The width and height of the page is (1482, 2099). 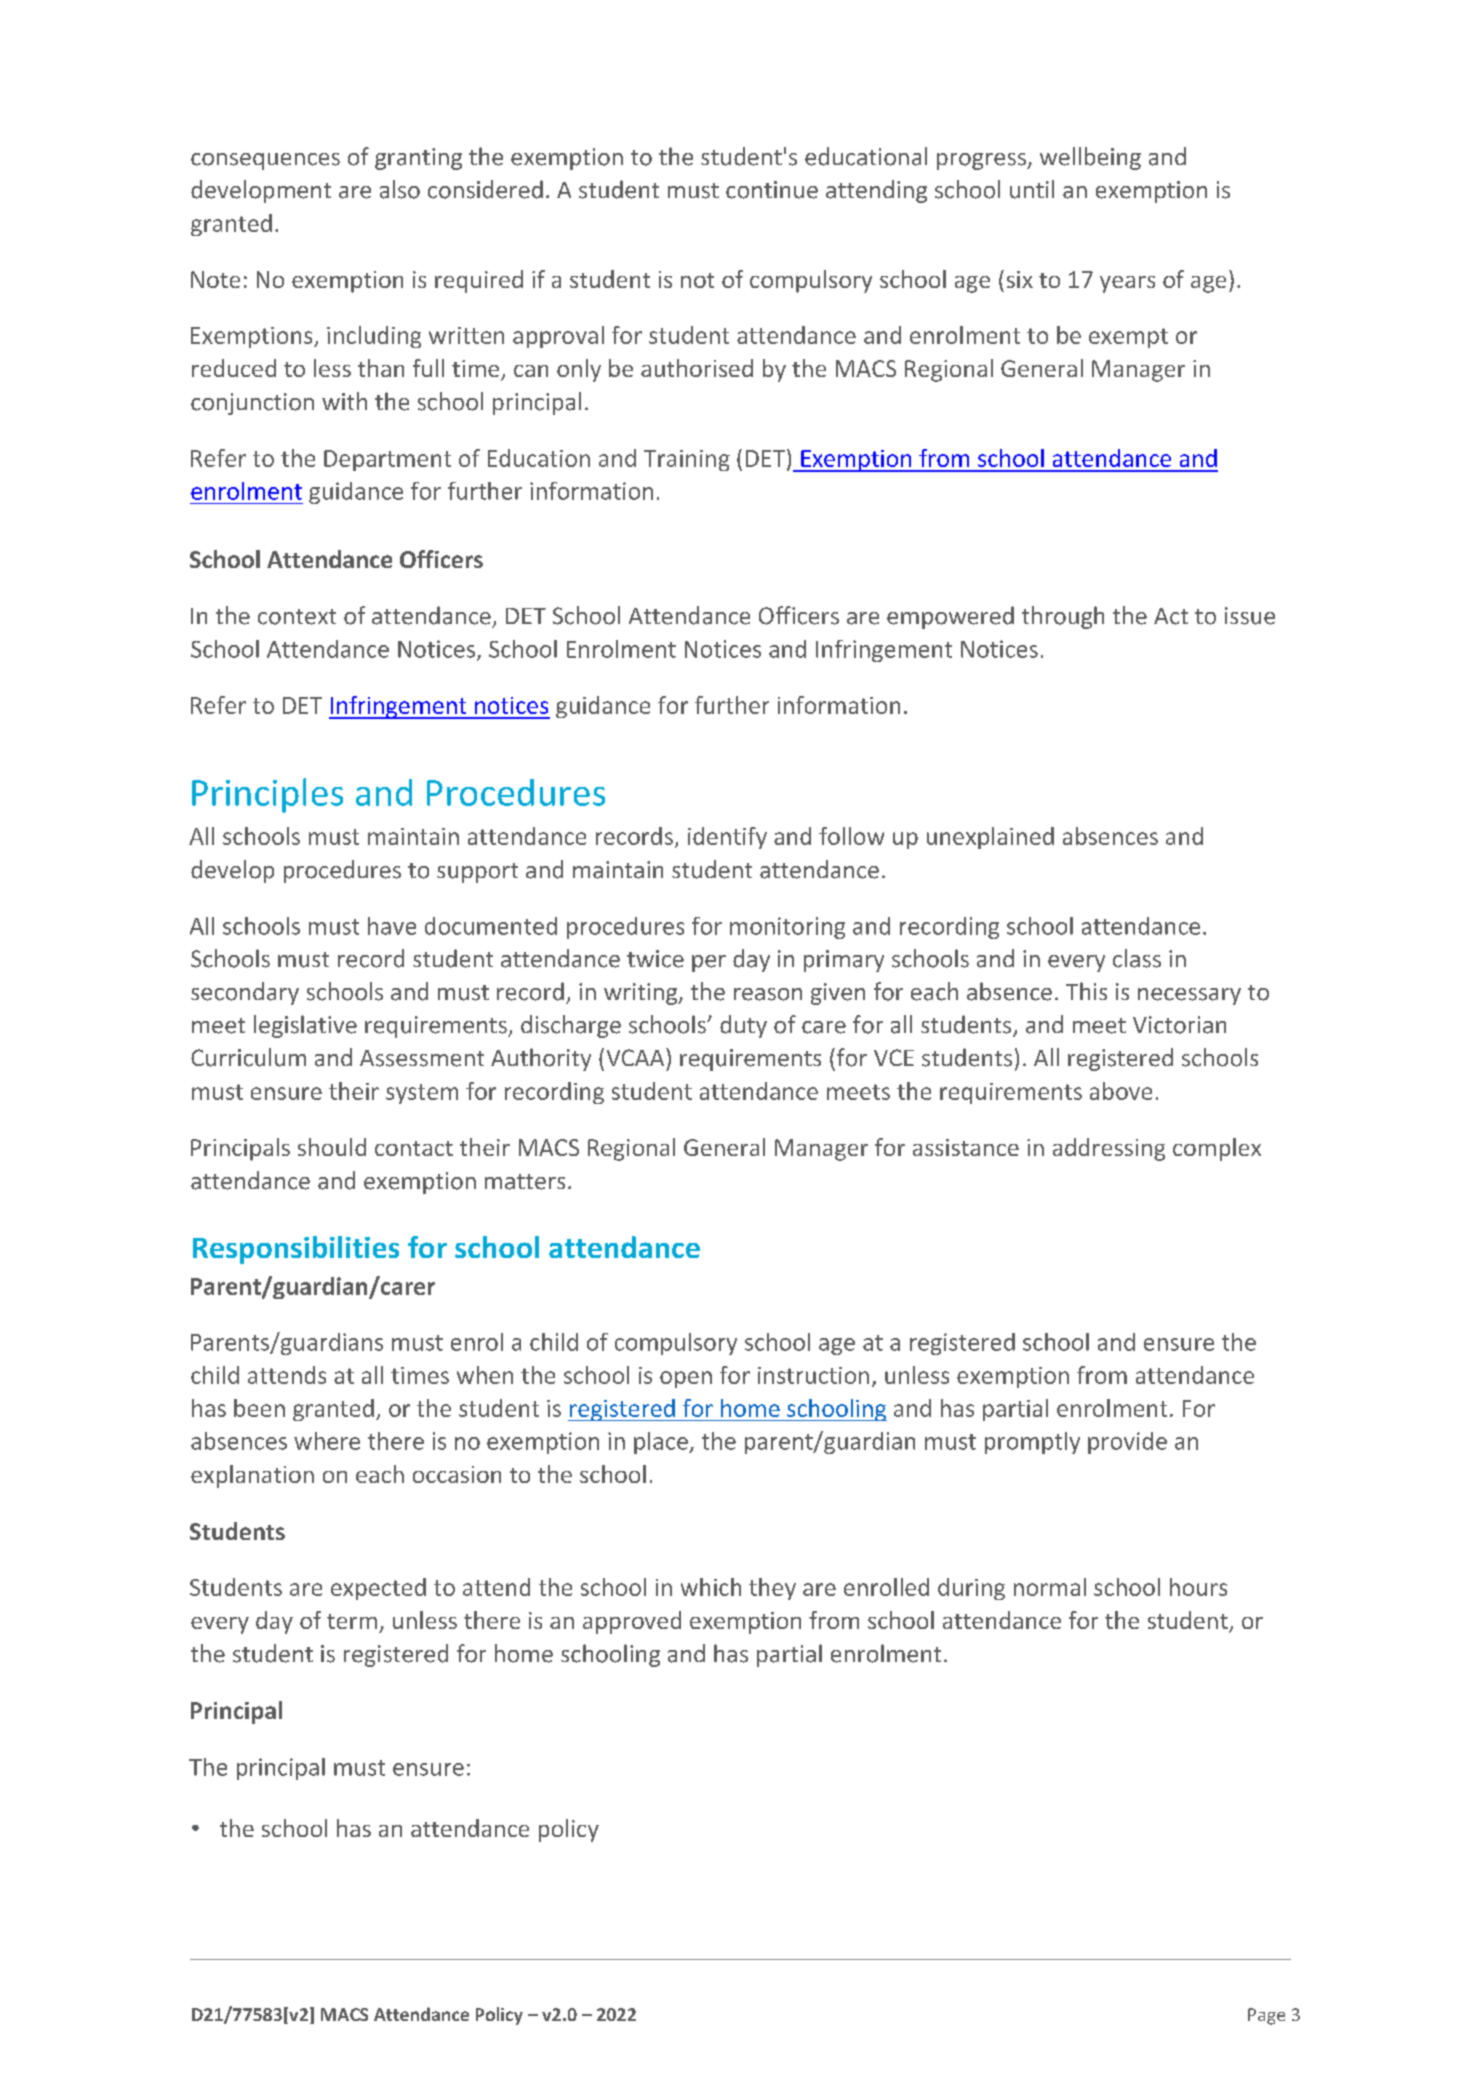 I want to click on provide, so click(x=1127, y=1443).
